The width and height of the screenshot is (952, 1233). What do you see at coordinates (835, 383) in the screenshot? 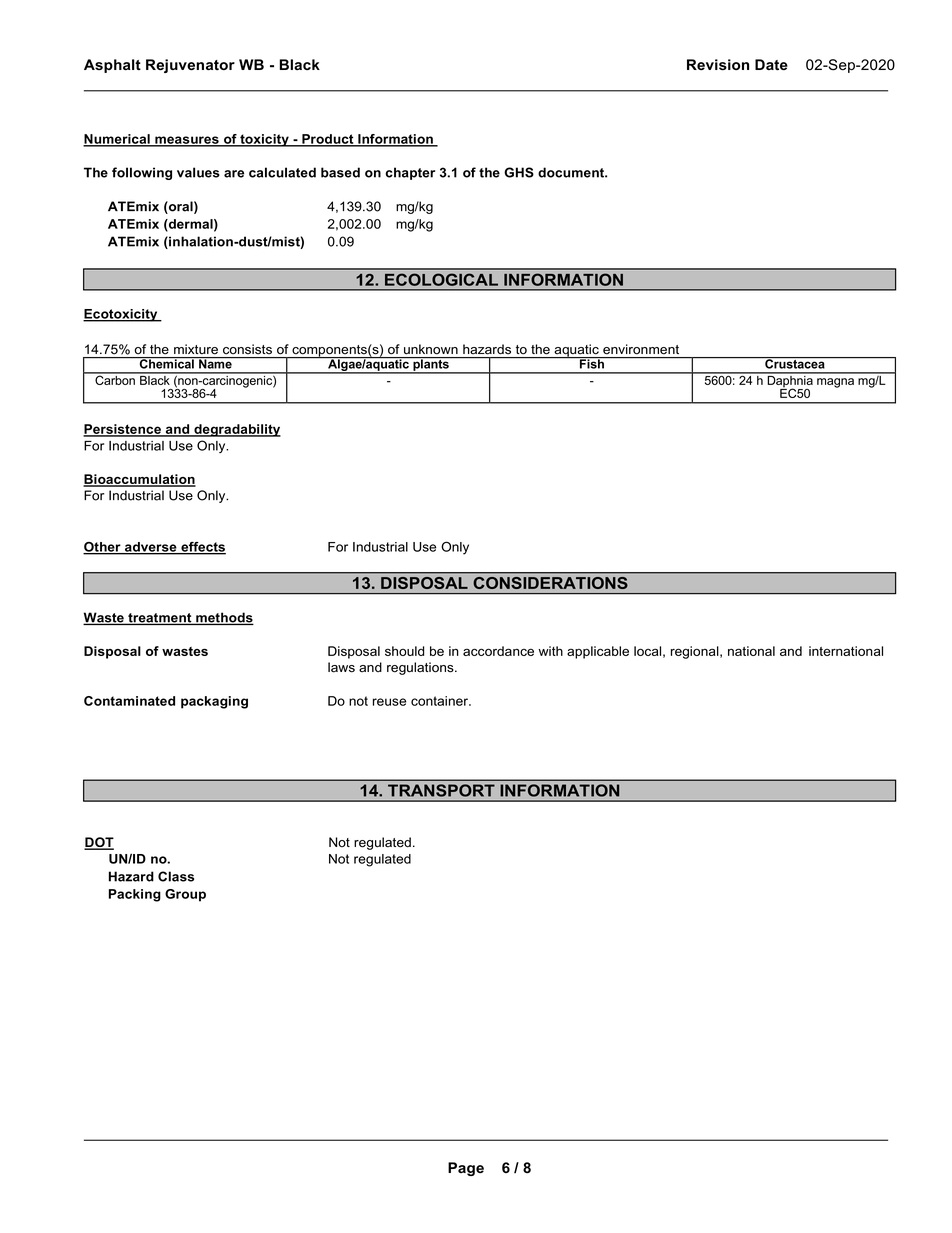
I see `magna` at bounding box center [835, 383].
